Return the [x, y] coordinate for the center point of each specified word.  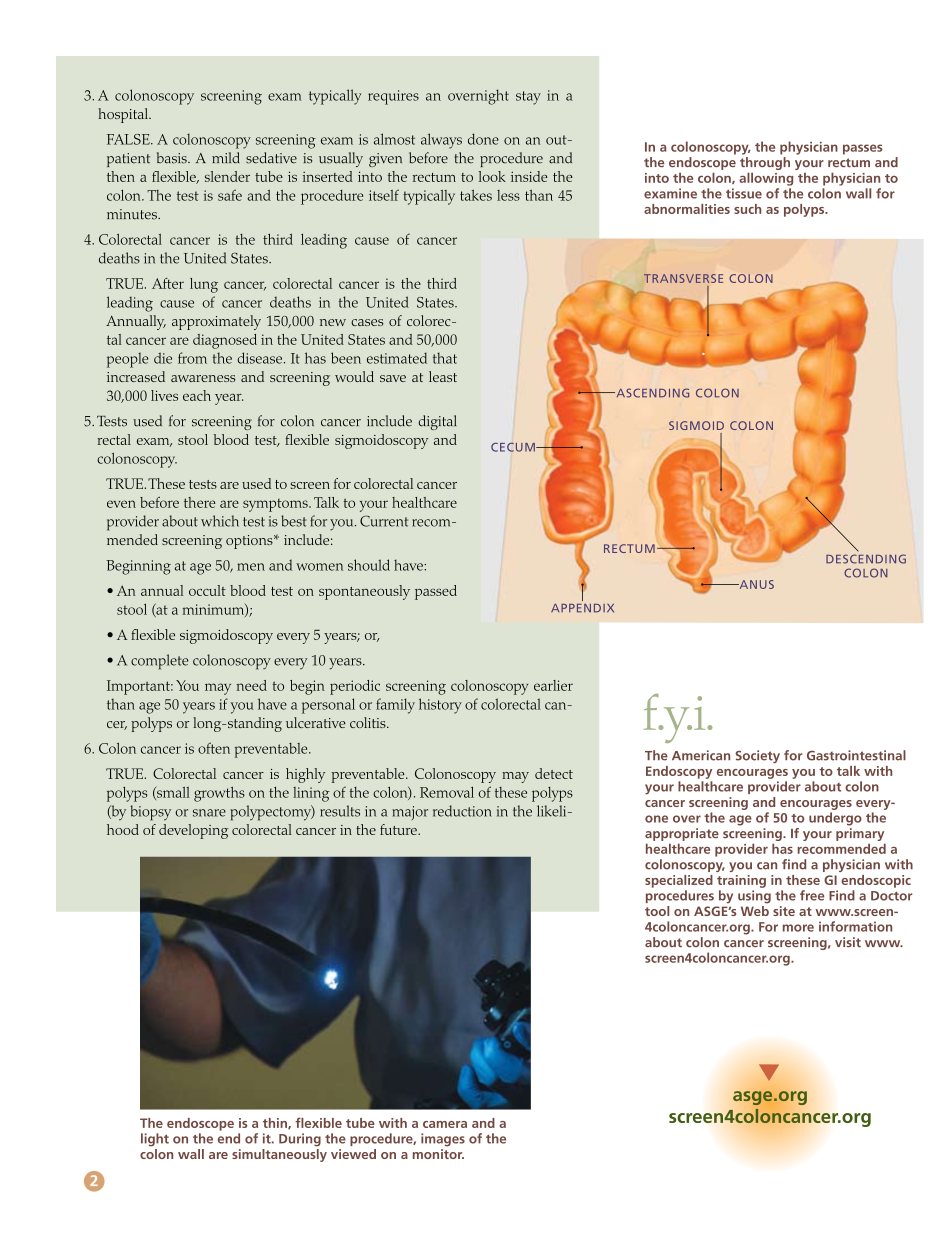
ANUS [755, 584]
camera [445, 1124]
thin [276, 1123]
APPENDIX [582, 608]
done [483, 139]
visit [848, 942]
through [765, 165]
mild [226, 158]
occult [207, 590]
